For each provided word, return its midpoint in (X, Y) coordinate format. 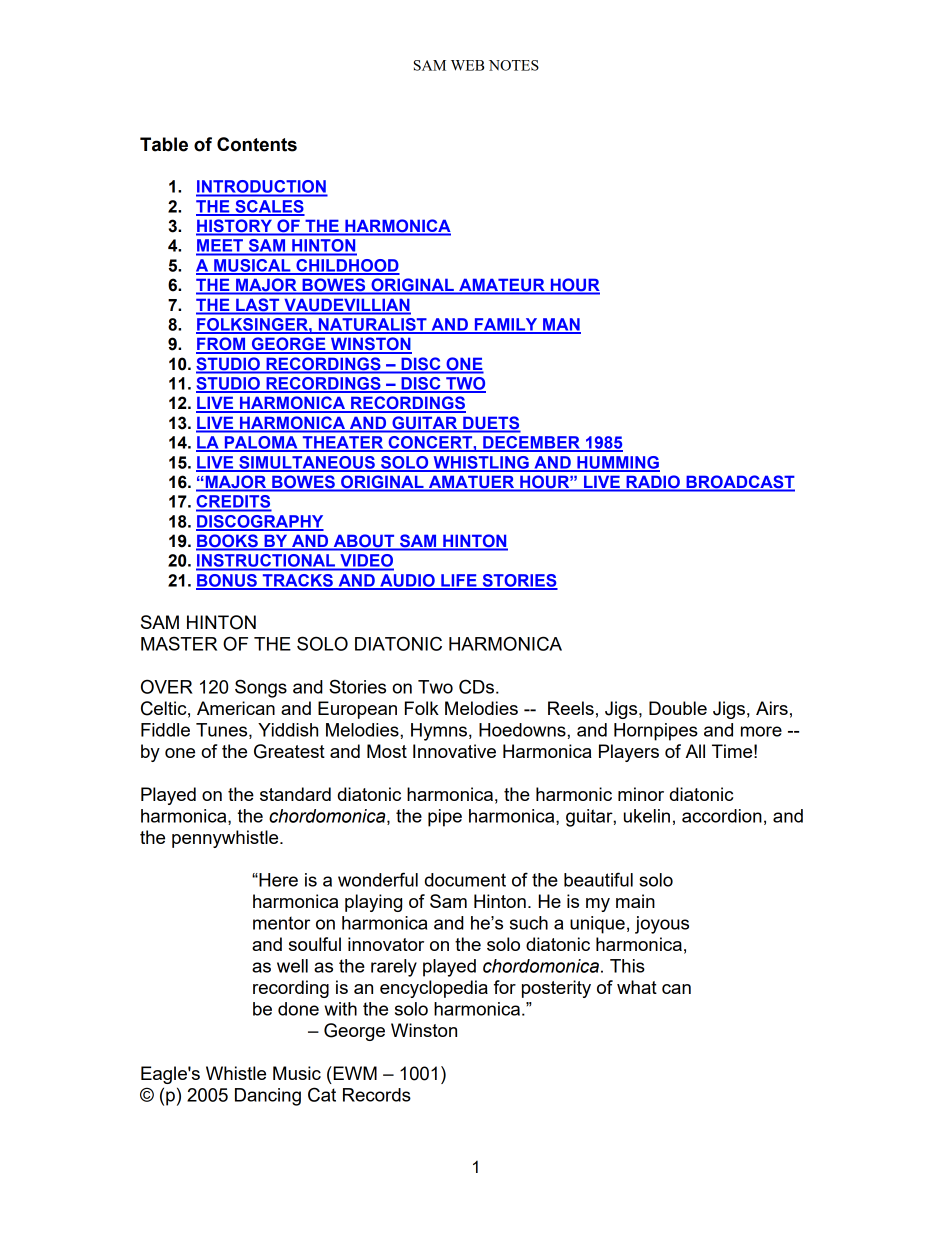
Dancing (268, 1097)
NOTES (514, 65)
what (637, 987)
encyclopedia (434, 989)
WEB (468, 65)
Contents (257, 144)
